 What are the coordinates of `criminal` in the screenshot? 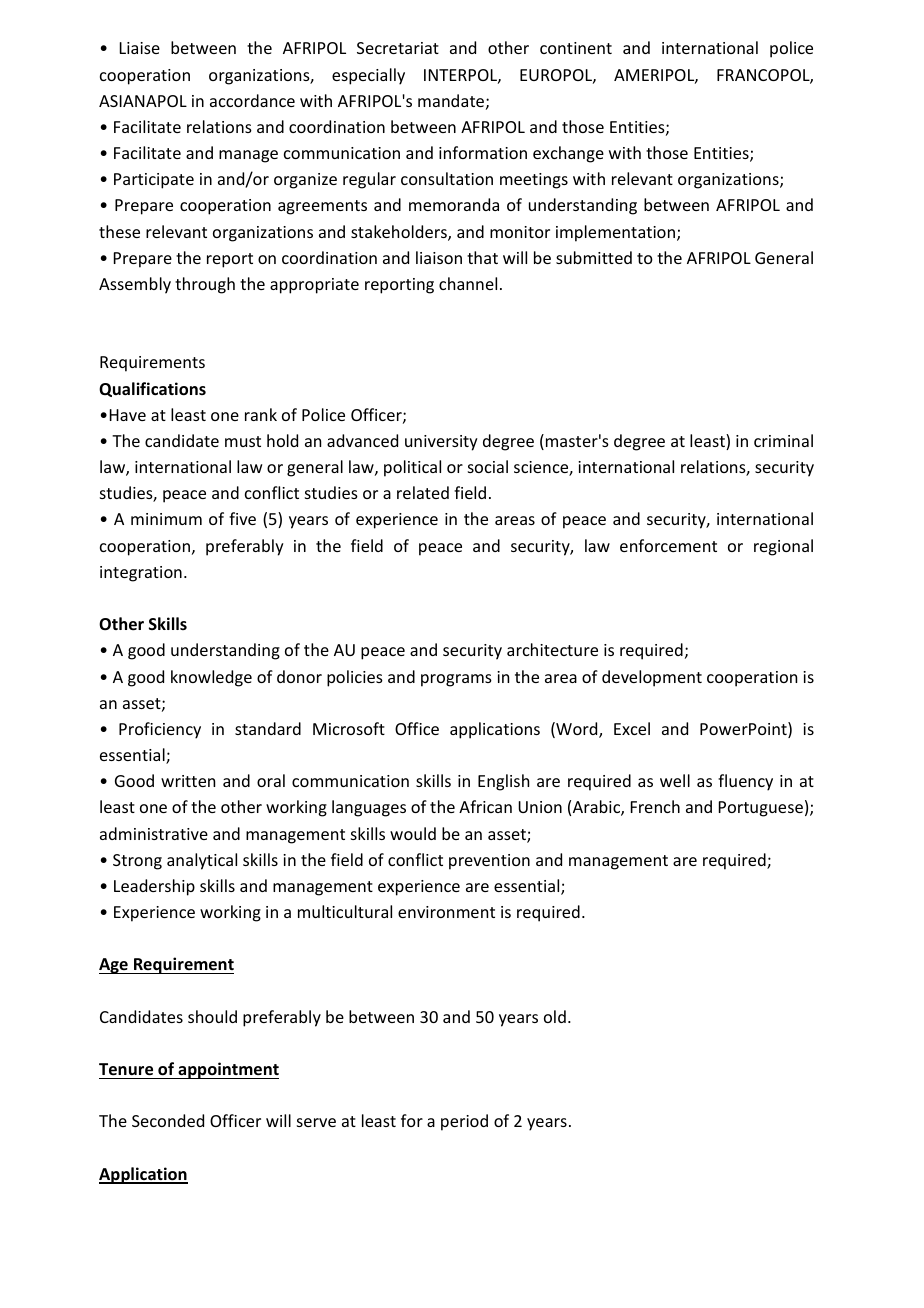 It's located at (783, 440).
